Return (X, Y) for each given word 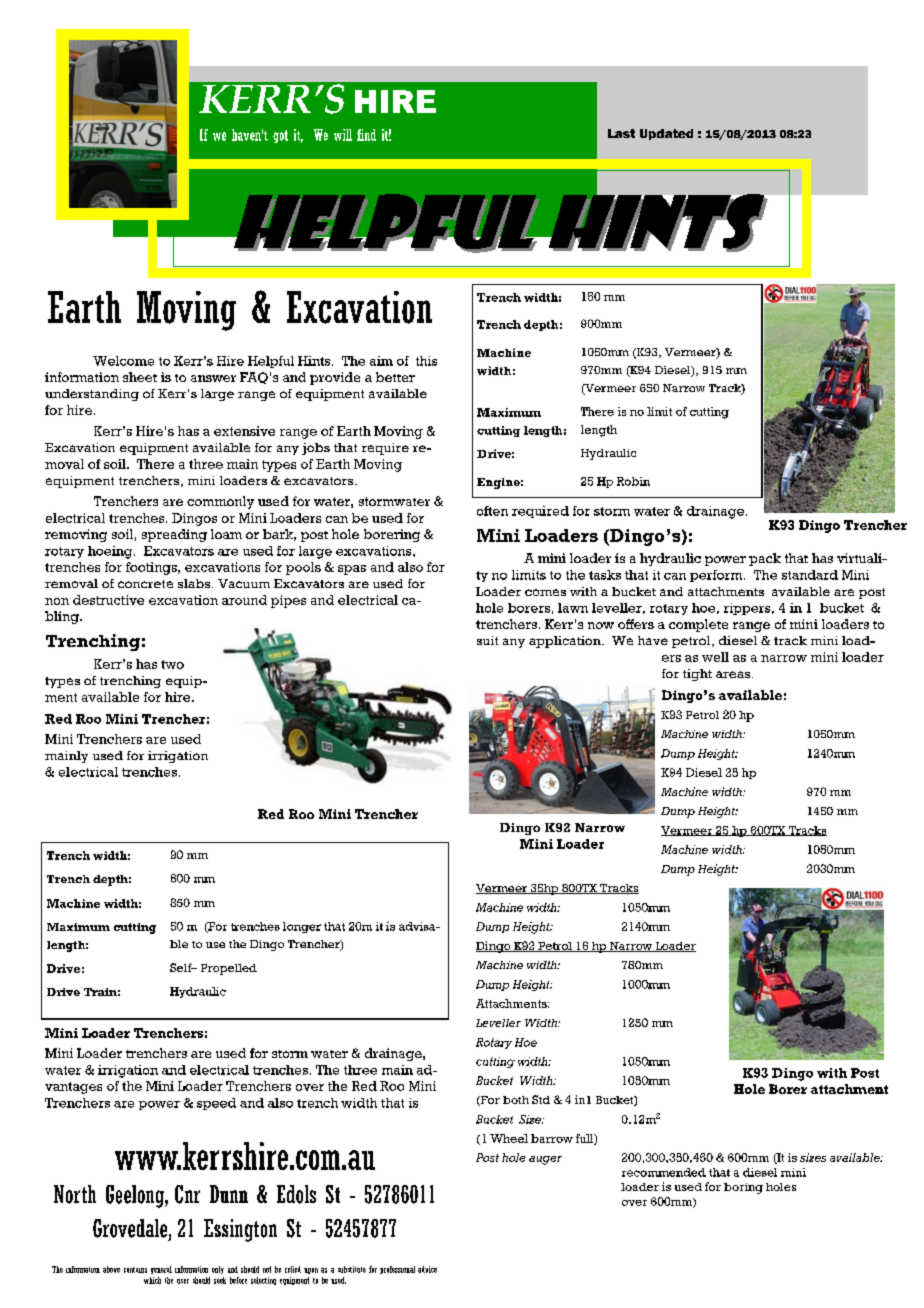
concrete (145, 584)
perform (717, 576)
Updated (666, 134)
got (280, 136)
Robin (633, 481)
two (172, 664)
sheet (140, 377)
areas (734, 674)
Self (182, 967)
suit (487, 640)
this (426, 361)
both (516, 1100)
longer (302, 927)
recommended (664, 1172)
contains (135, 1270)
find (366, 135)
